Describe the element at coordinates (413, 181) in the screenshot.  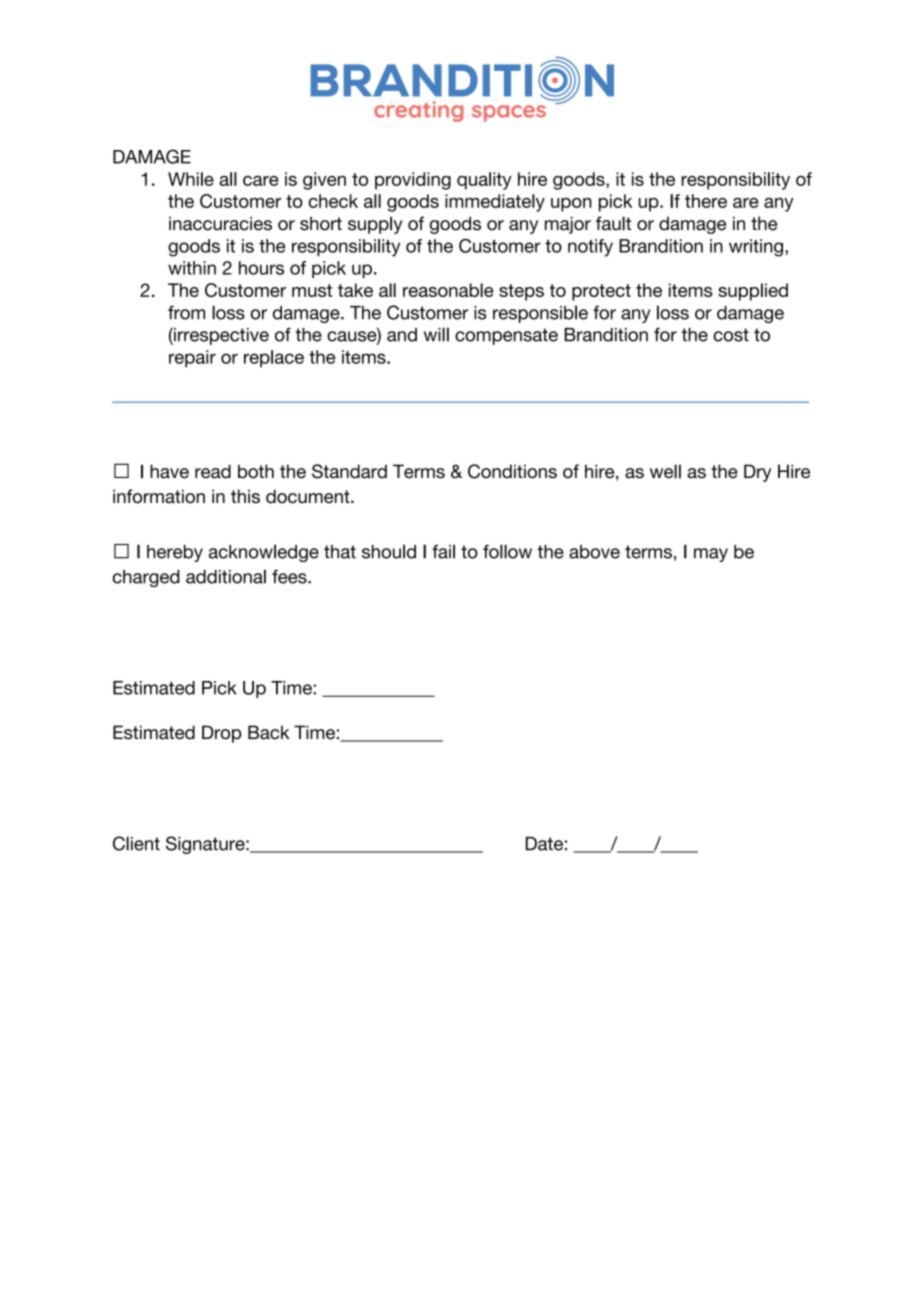
I see `providing` at that location.
